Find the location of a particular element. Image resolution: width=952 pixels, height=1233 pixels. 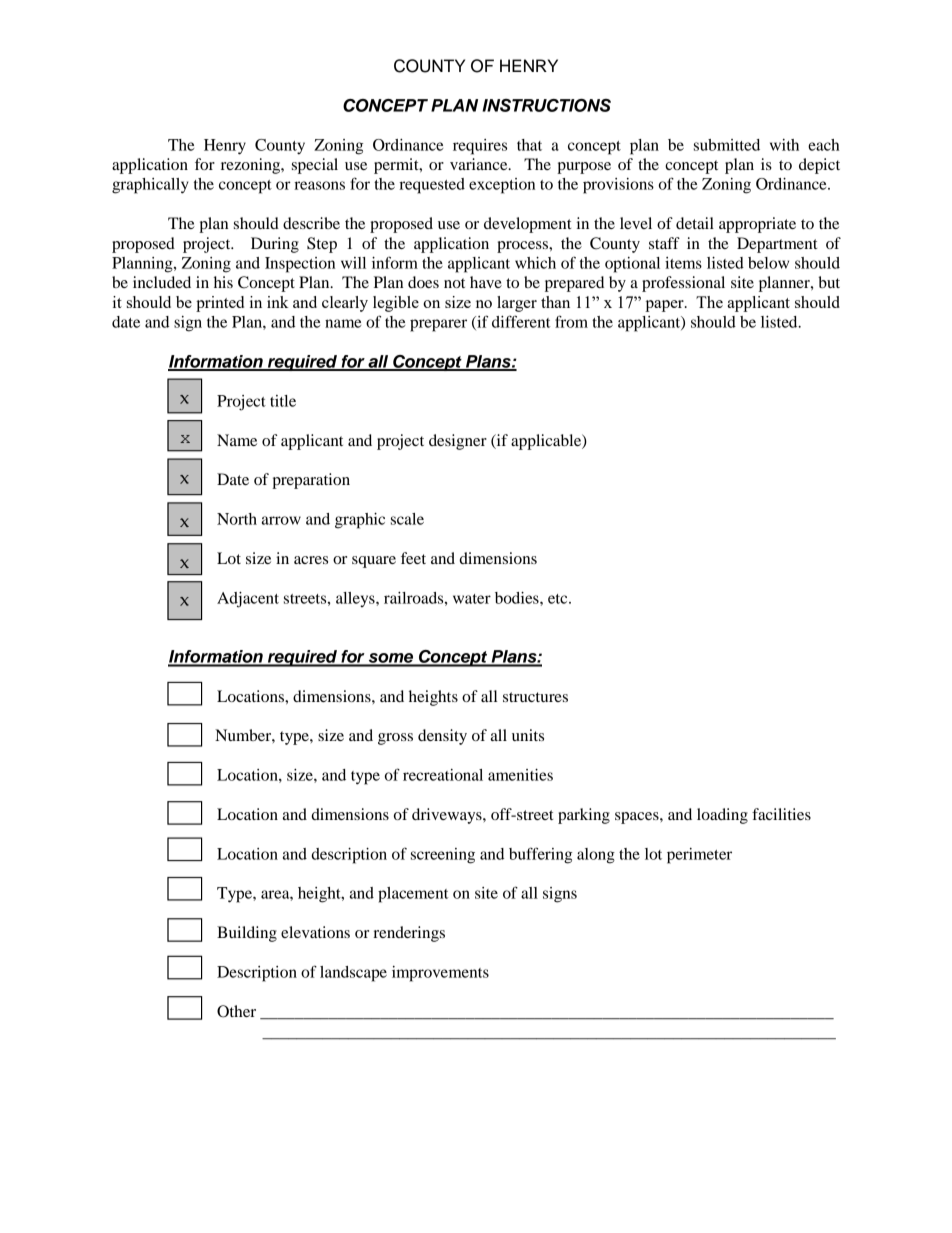

submitted is located at coordinates (727, 145).
